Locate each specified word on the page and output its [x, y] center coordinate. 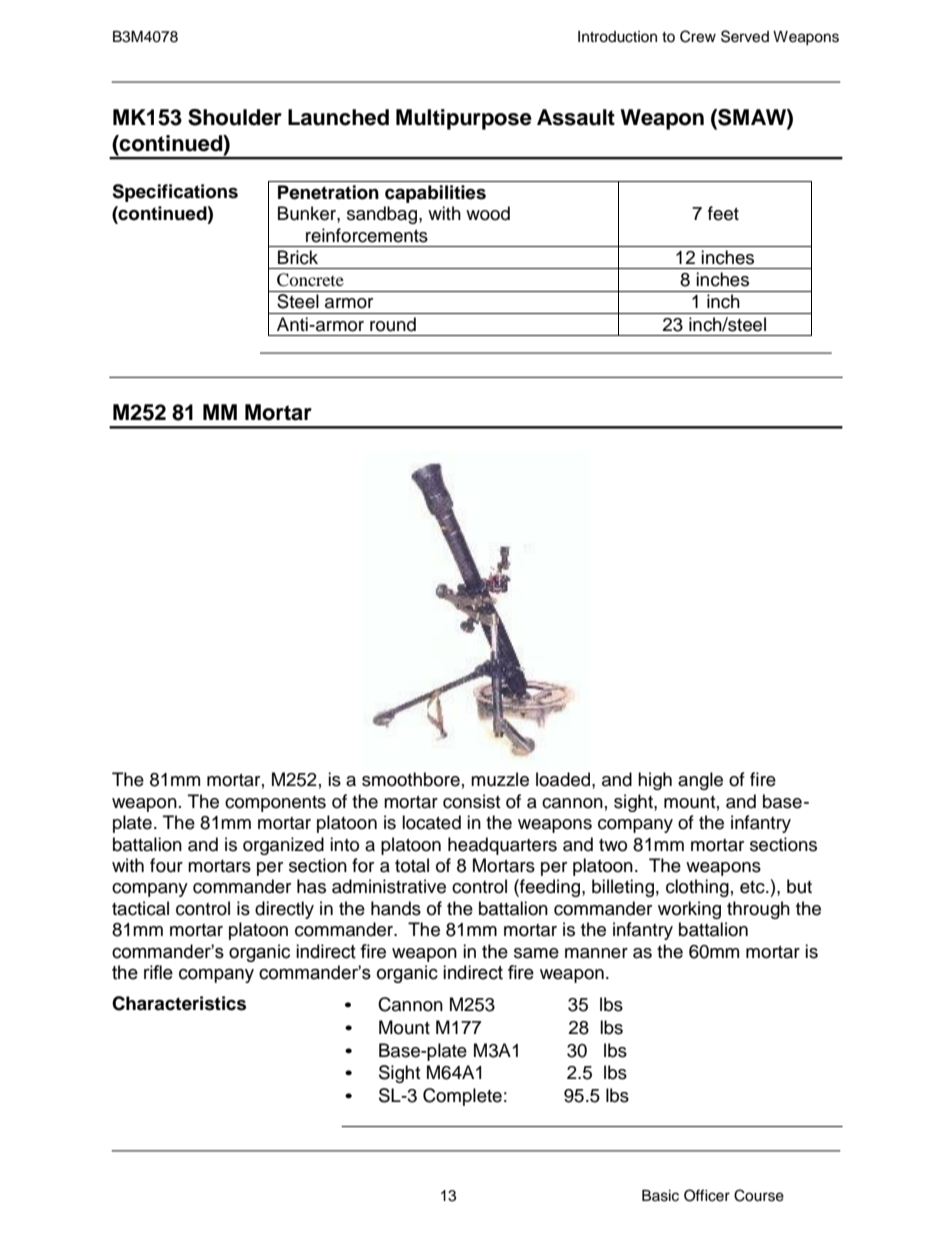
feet [723, 213]
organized [283, 846]
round [393, 324]
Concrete [310, 280]
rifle [158, 972]
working [689, 910]
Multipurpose [464, 119]
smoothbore [411, 779]
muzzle [500, 779]
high [655, 781]
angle [700, 781]
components [275, 804]
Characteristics [179, 1003]
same [536, 953]
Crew [698, 36]
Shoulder [235, 117]
